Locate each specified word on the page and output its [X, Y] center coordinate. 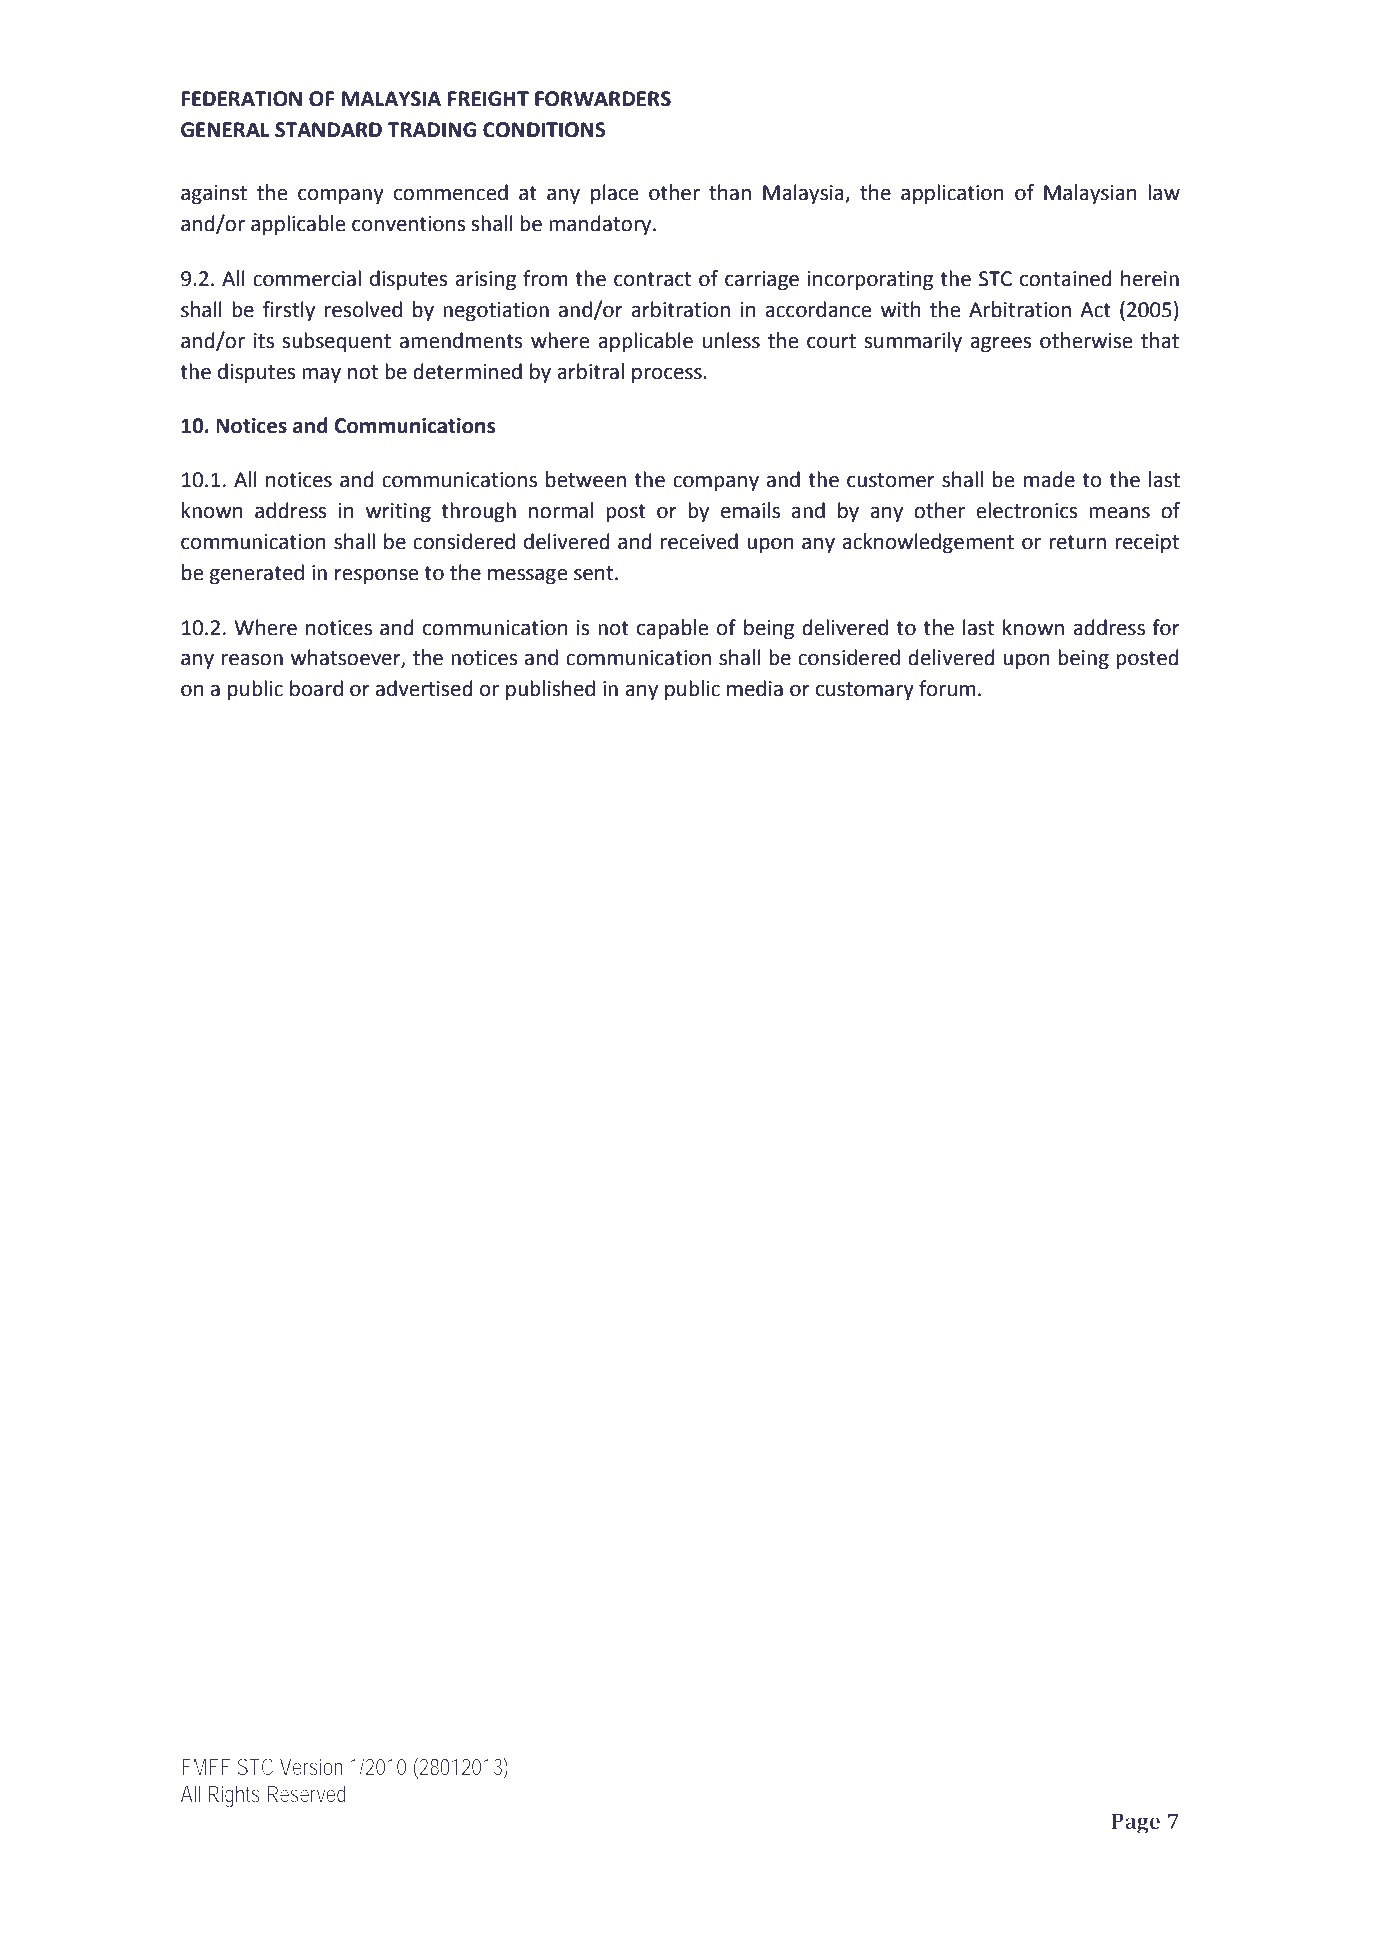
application [952, 194]
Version [311, 1766]
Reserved [306, 1793]
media [755, 688]
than [730, 192]
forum [947, 688]
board [316, 688]
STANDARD [328, 130]
